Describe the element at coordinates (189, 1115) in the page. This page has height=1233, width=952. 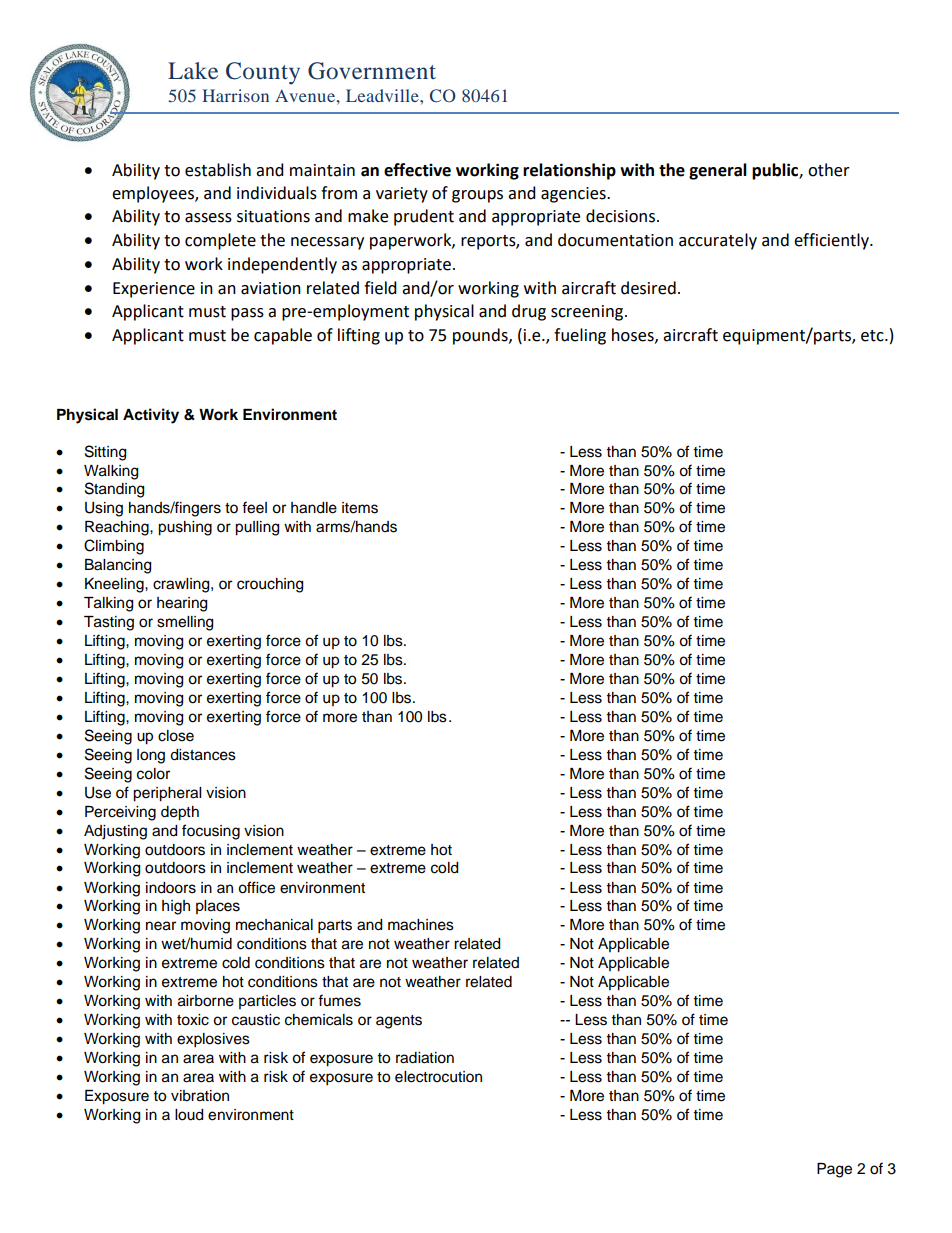
I see `loud` at that location.
